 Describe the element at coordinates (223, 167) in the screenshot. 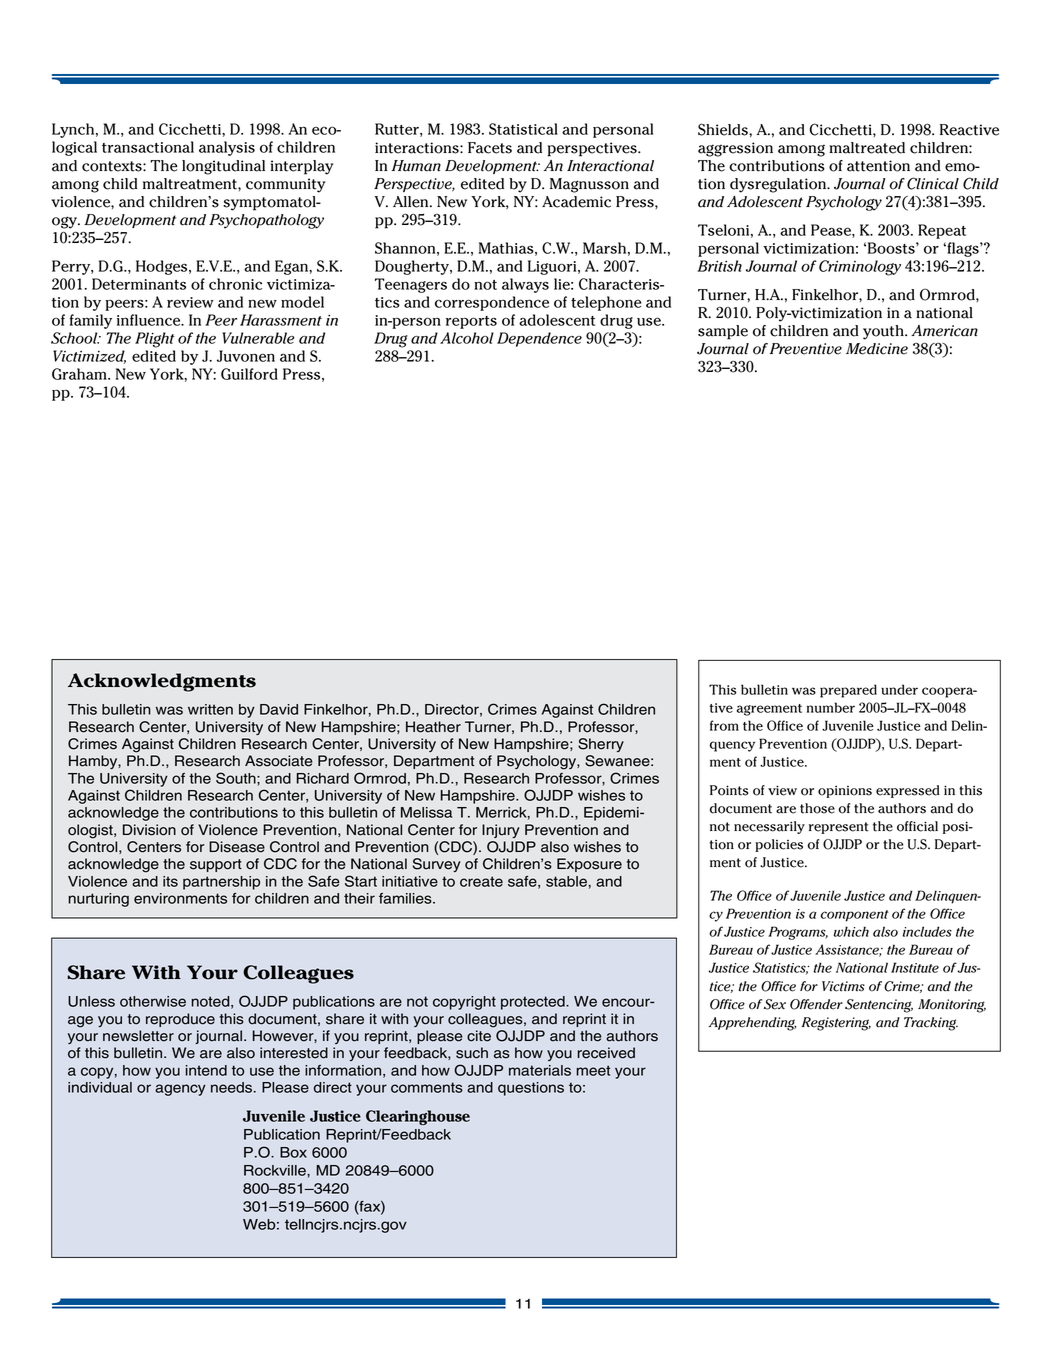

I see `longitudinal` at that location.
